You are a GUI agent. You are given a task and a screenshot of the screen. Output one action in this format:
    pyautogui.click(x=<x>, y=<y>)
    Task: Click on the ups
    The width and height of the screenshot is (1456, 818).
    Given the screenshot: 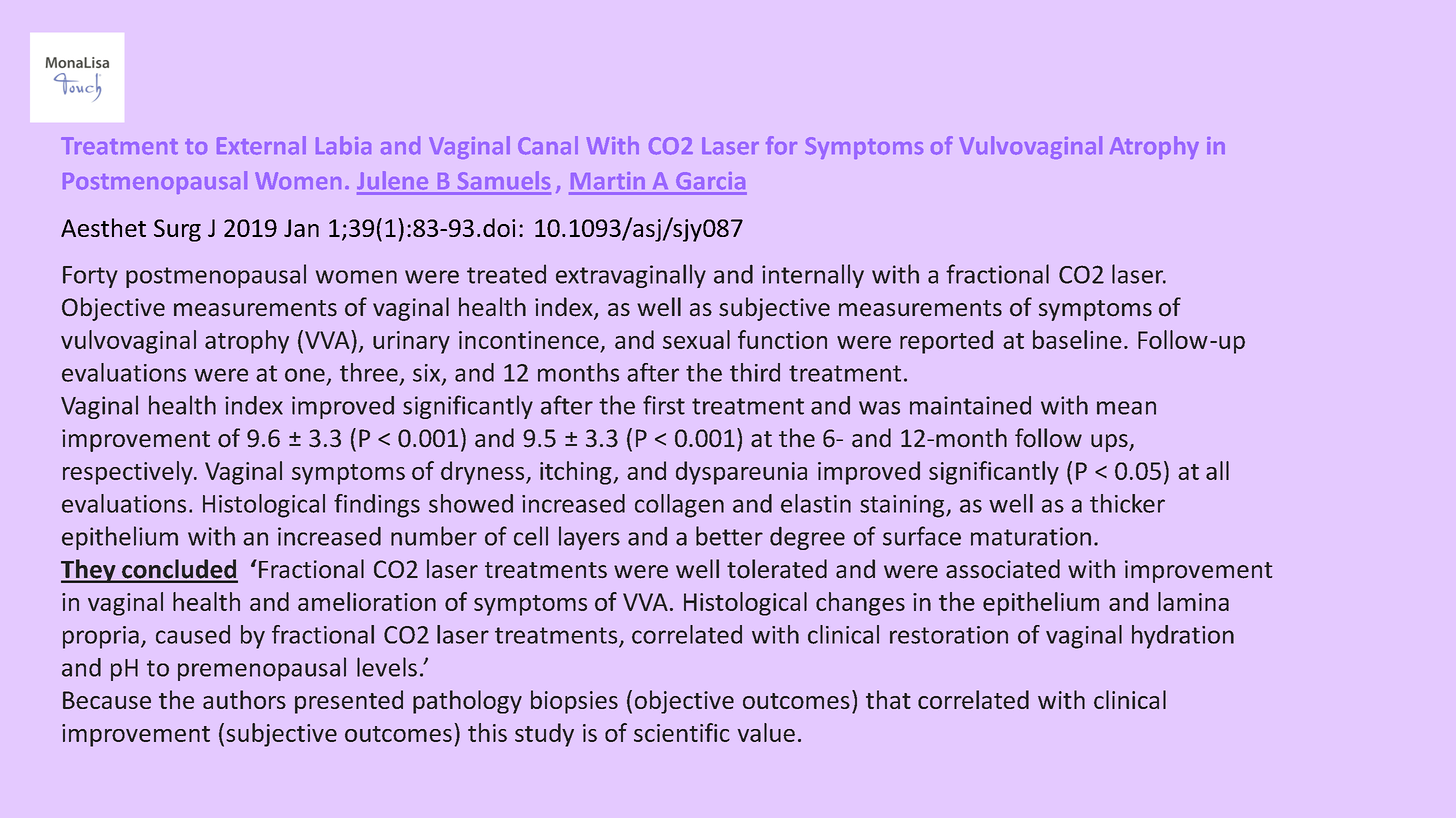 What is the action you would take?
    pyautogui.click(x=1110, y=443)
